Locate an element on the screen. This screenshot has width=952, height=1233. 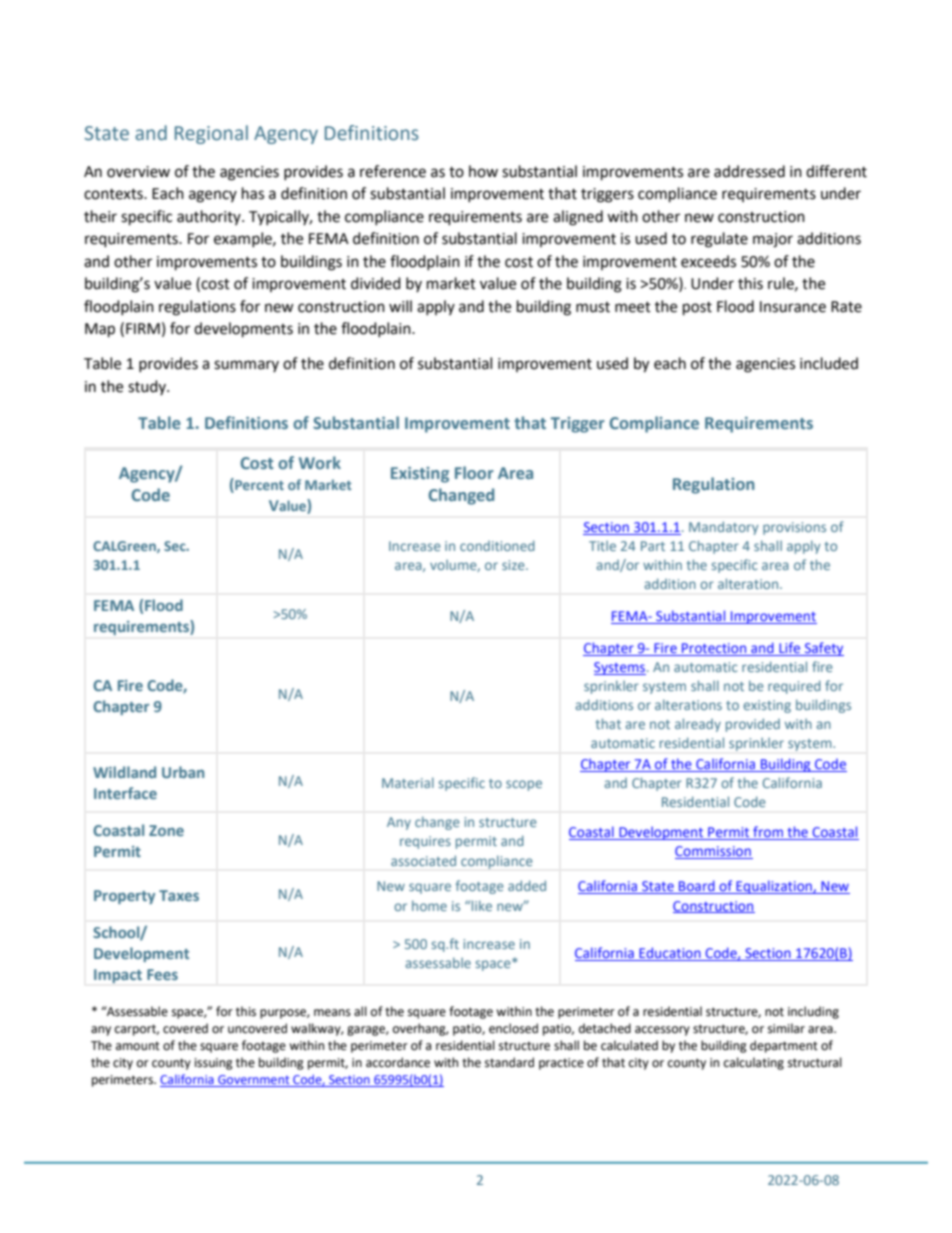
addressed is located at coordinates (749, 171).
